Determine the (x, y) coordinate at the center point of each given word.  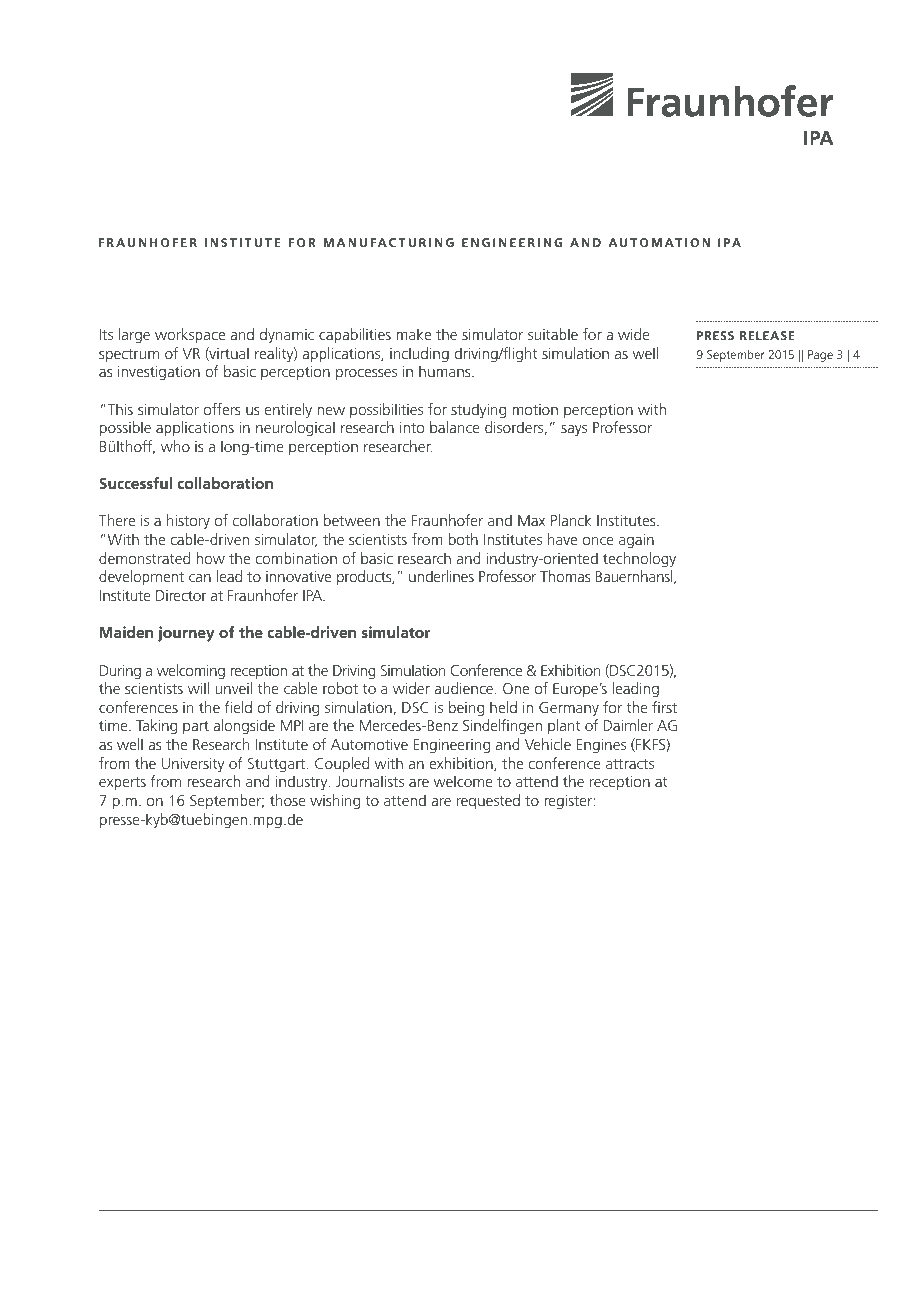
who (175, 446)
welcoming (191, 672)
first (664, 707)
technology (639, 560)
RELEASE (767, 335)
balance (455, 427)
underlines (441, 576)
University (193, 765)
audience (465, 688)
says (574, 431)
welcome (463, 781)
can (200, 578)
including (419, 355)
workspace (190, 335)
